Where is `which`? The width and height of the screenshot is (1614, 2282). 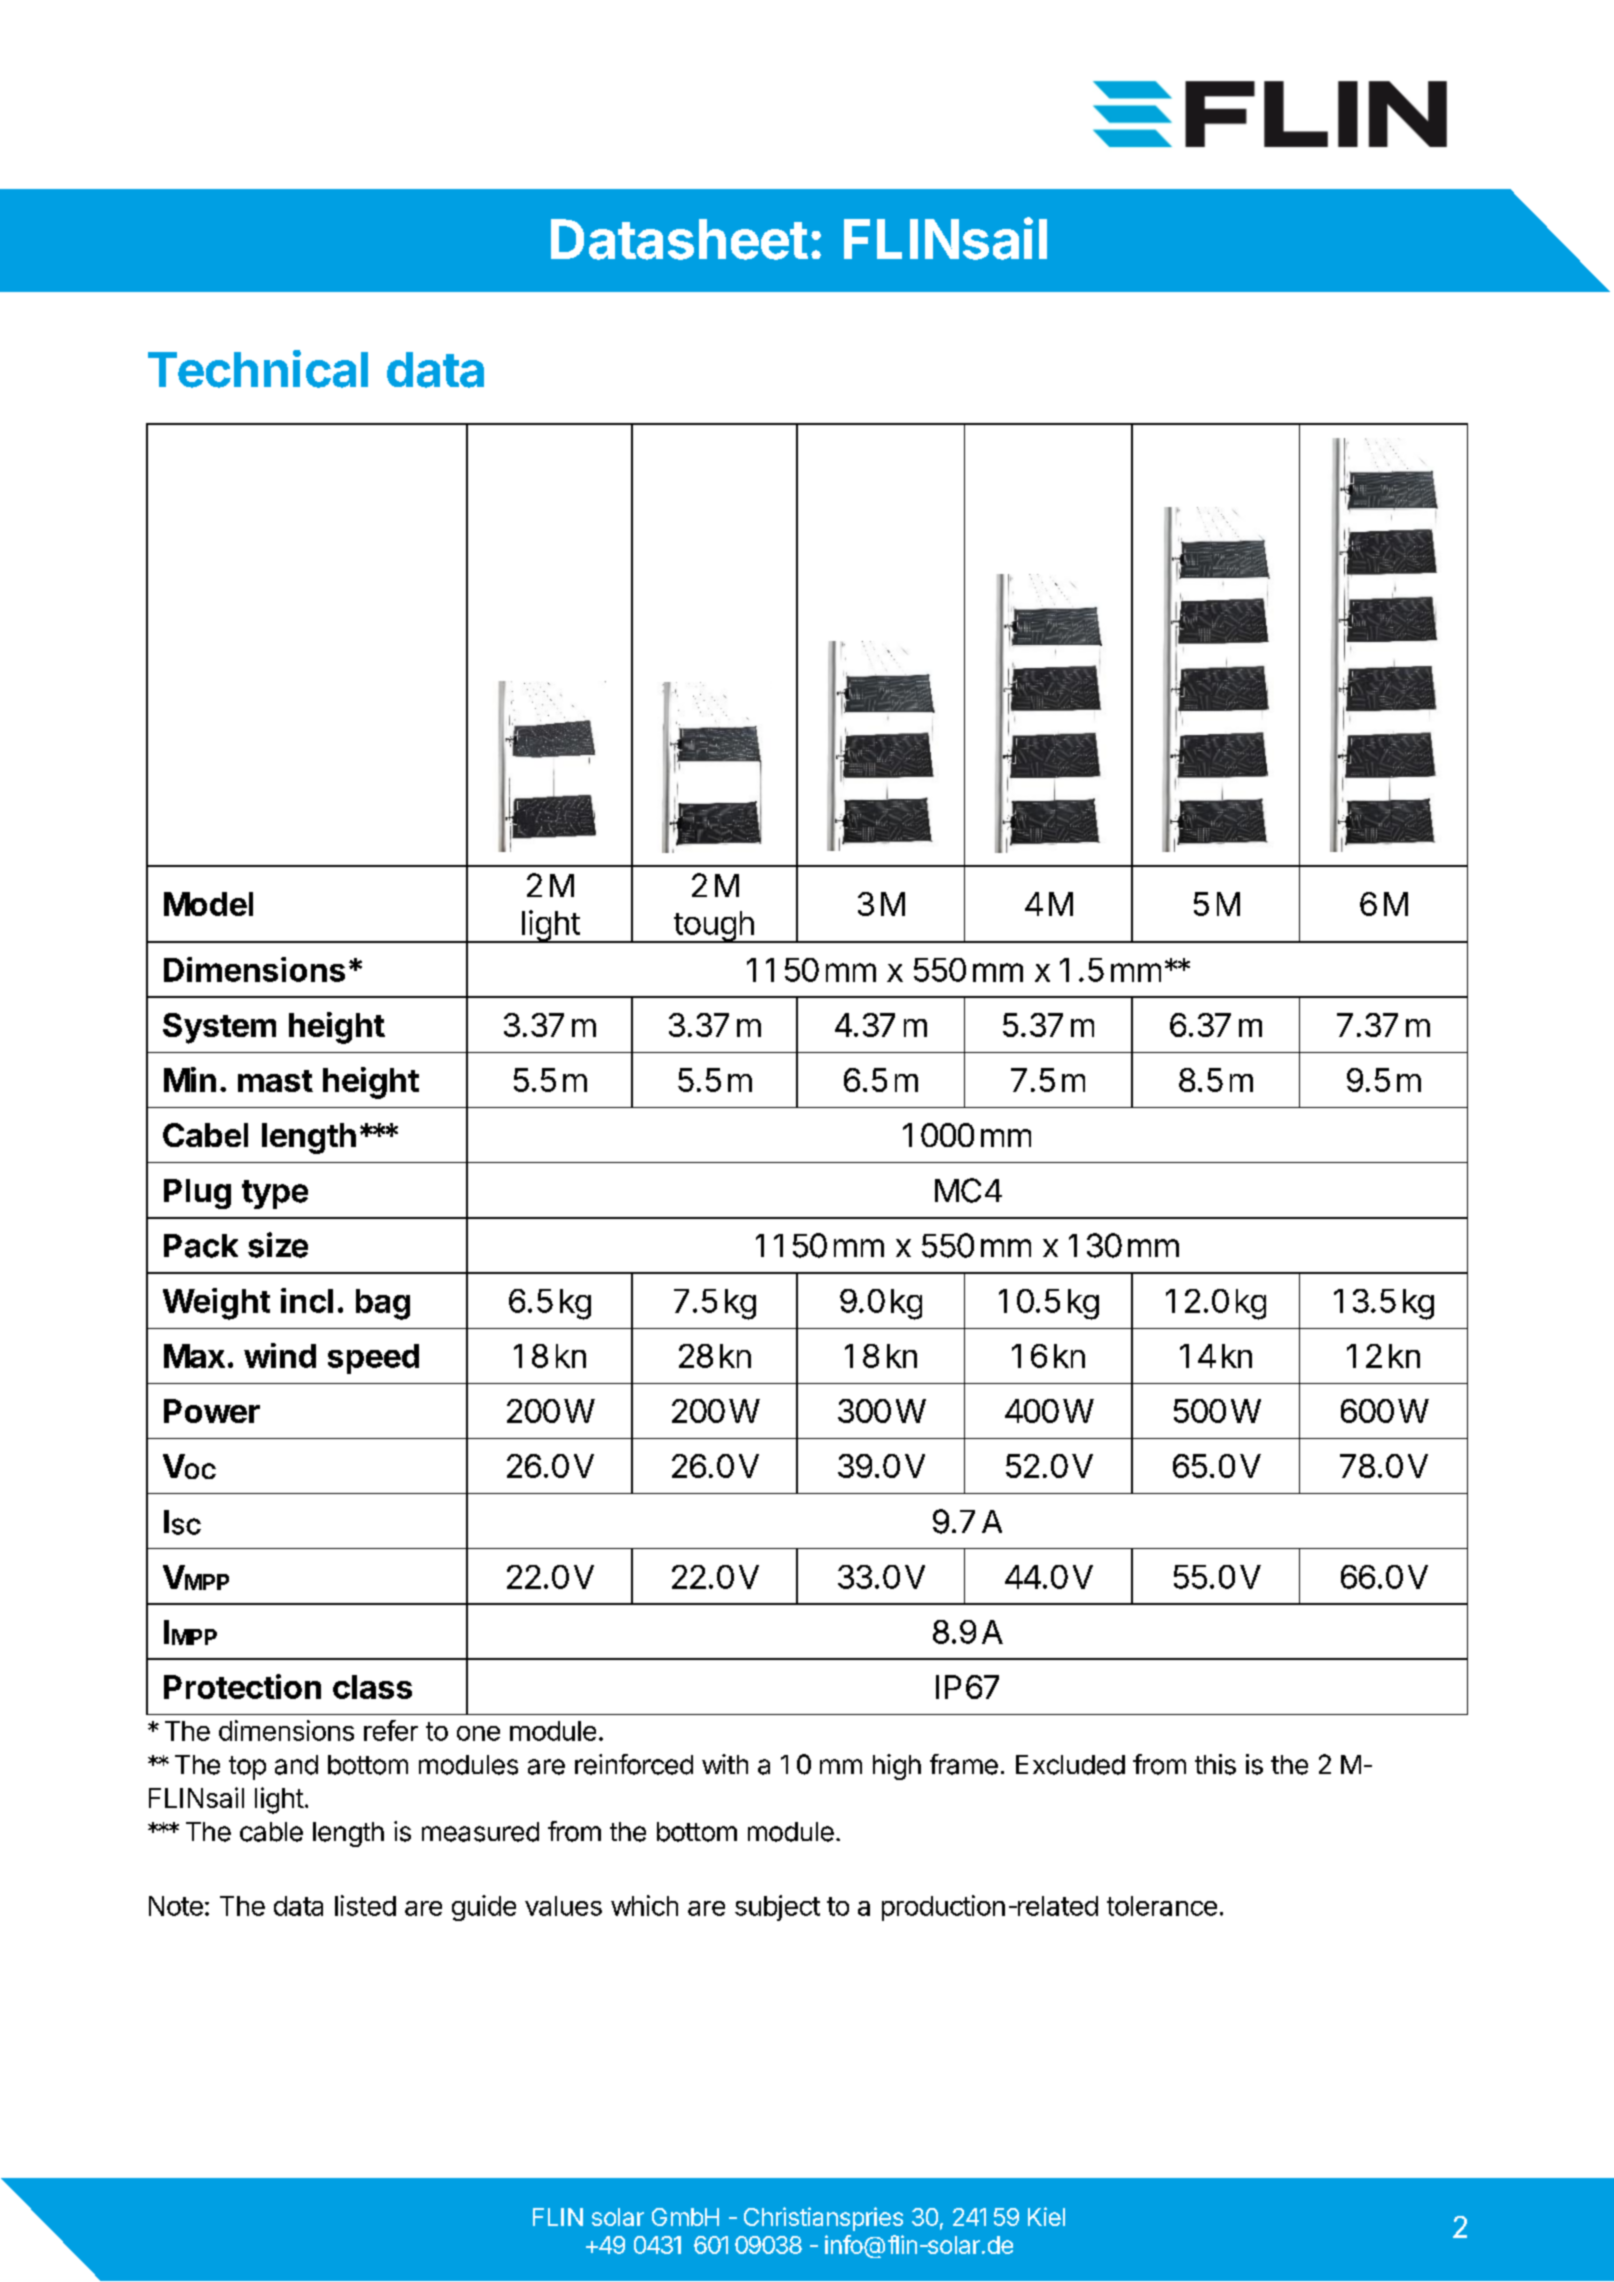 which is located at coordinates (644, 1905).
